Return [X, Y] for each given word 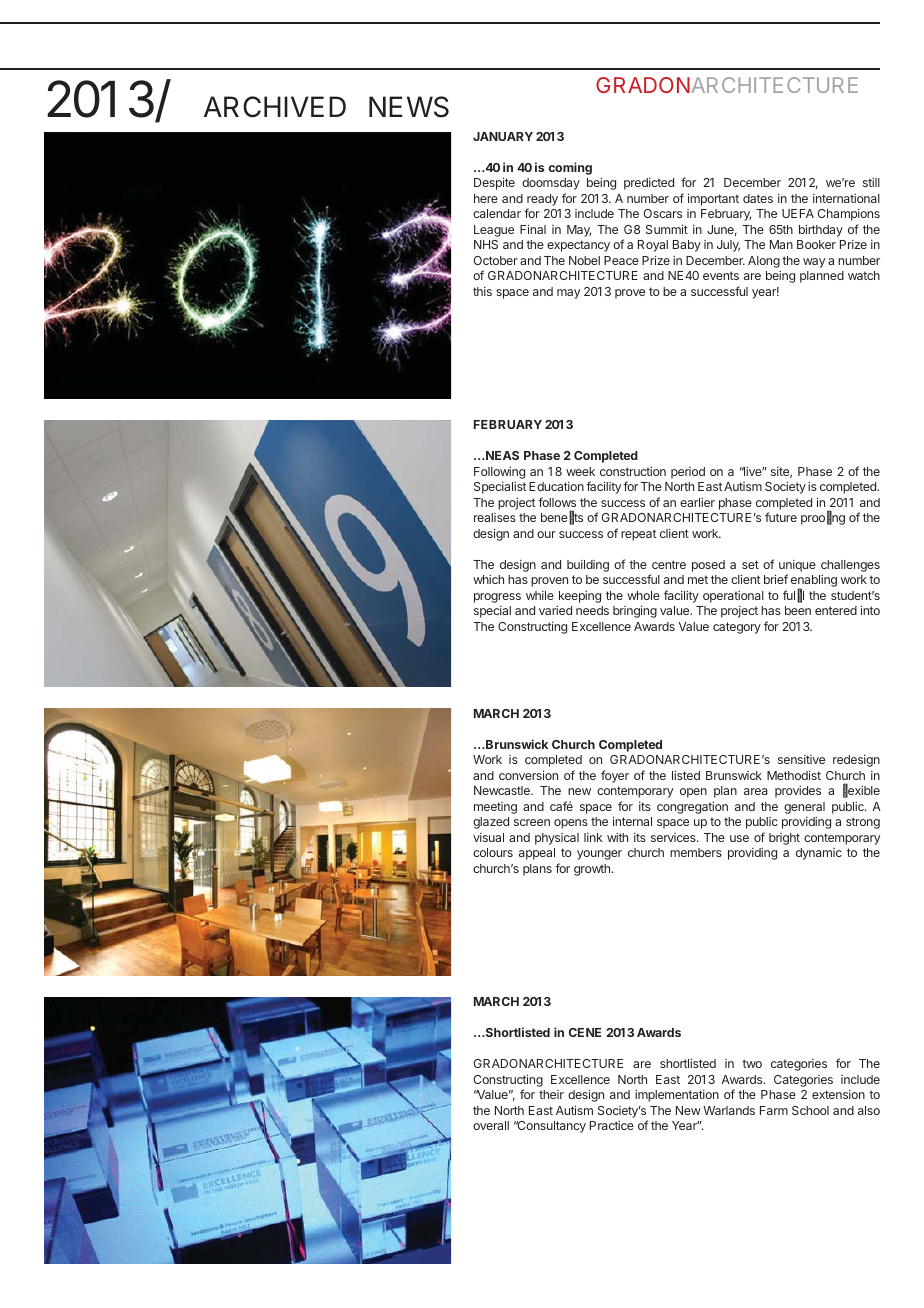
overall [491, 1125]
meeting [495, 808]
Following [499, 473]
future [781, 517]
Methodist [794, 775]
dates [758, 198]
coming [570, 168]
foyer [615, 776]
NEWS [409, 107]
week [580, 471]
